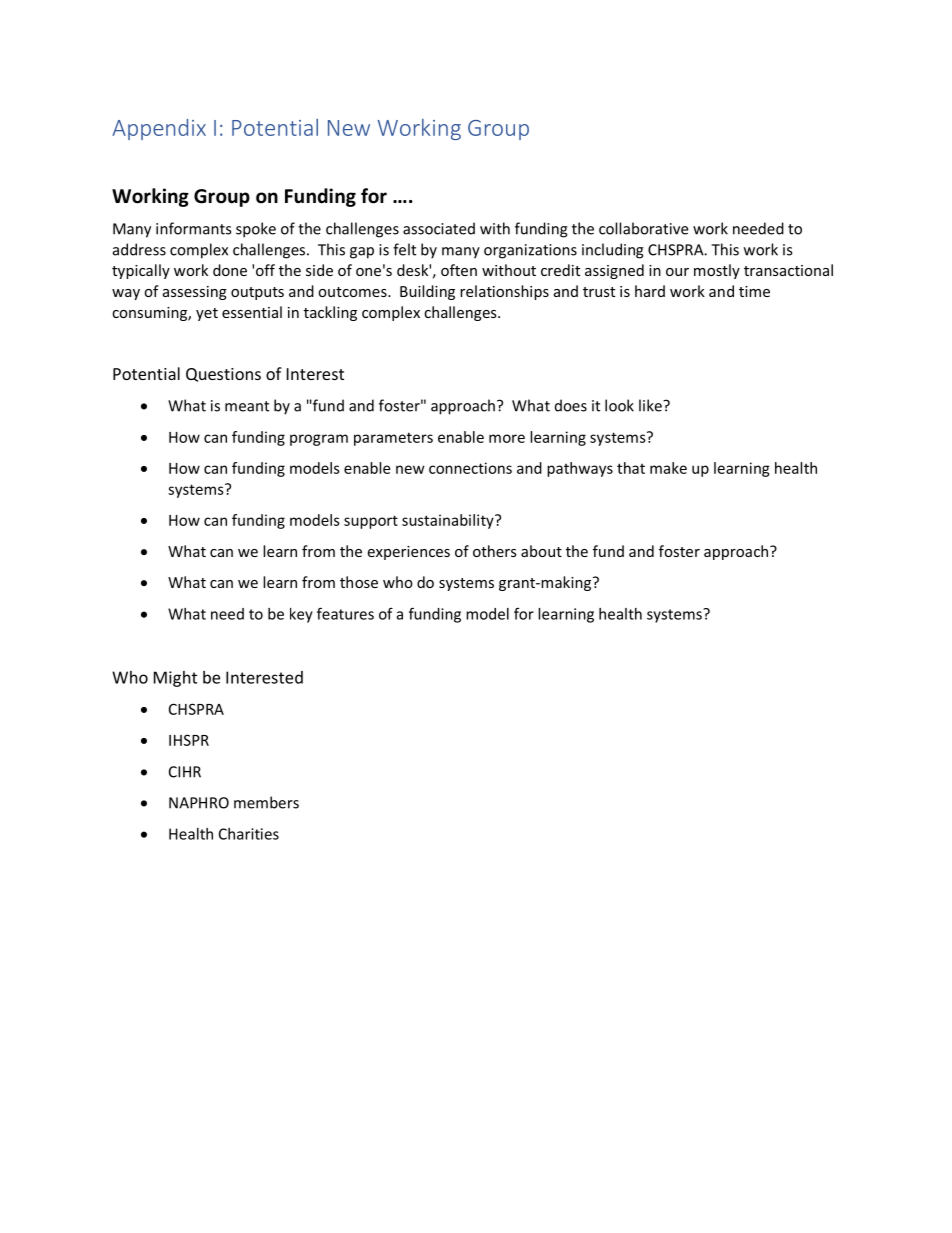 The height and width of the image is (1233, 952). What do you see at coordinates (159, 129) in the image?
I see `Appendix` at bounding box center [159, 129].
